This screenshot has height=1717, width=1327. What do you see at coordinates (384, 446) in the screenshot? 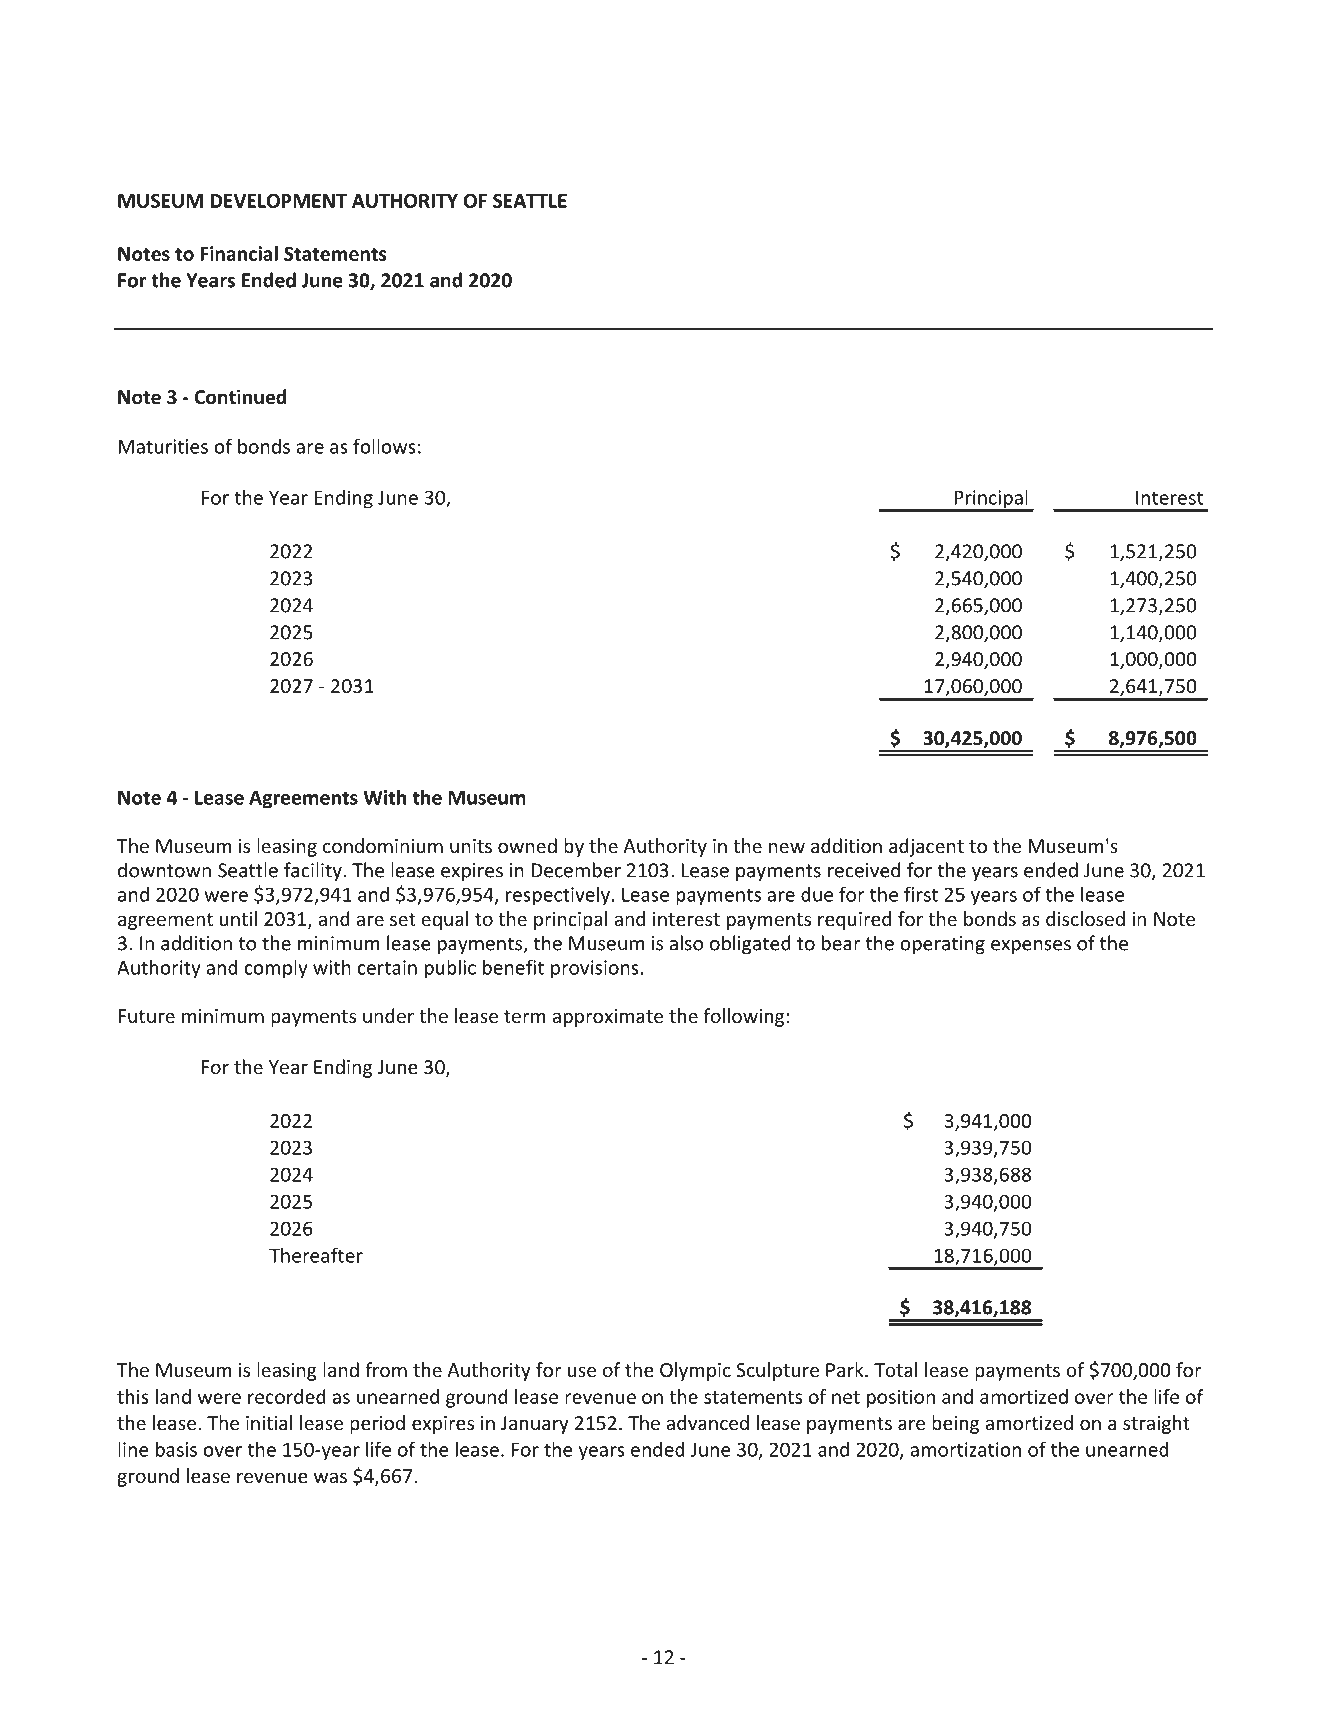
I see `follows` at bounding box center [384, 446].
